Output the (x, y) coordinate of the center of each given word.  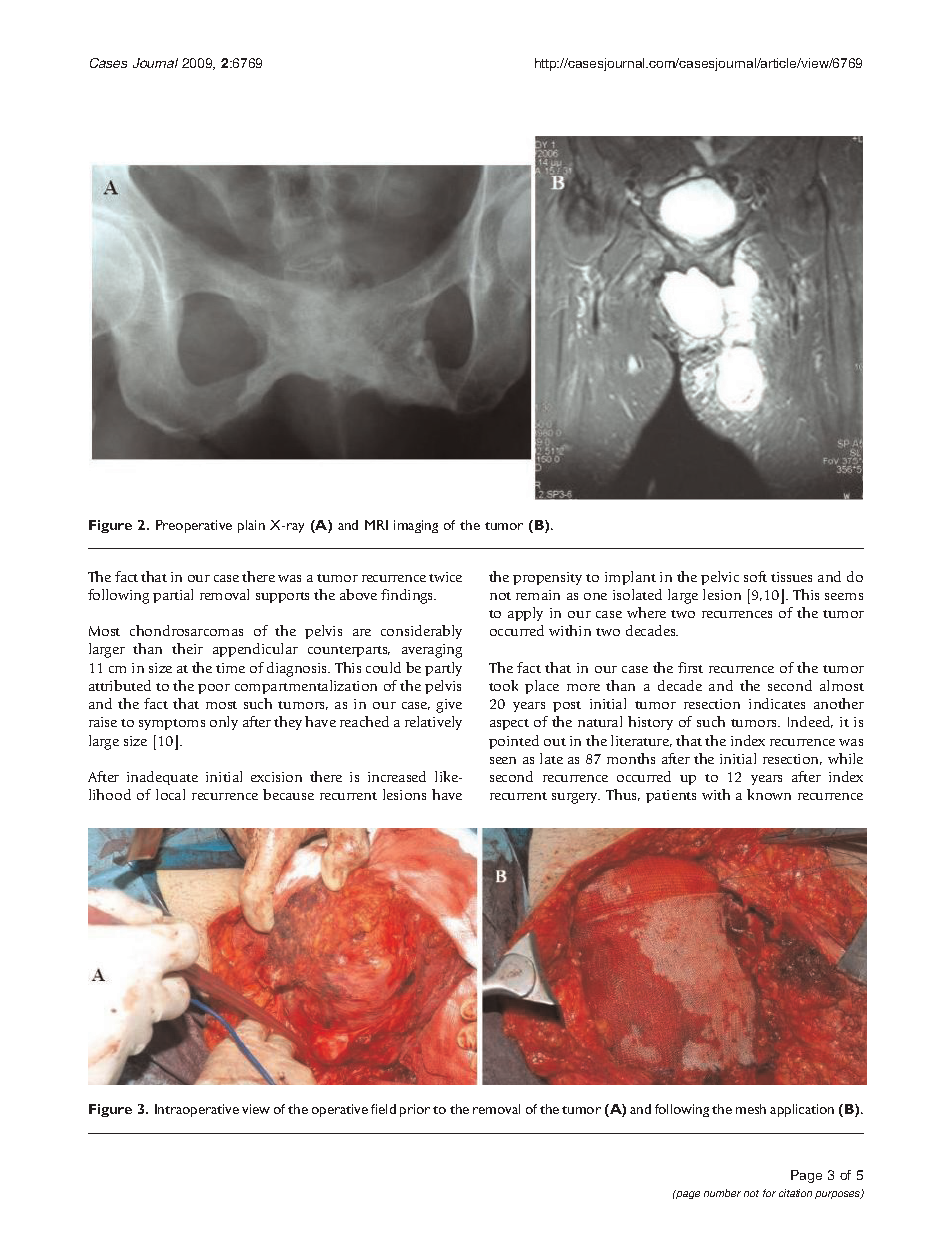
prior (415, 1110)
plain (251, 526)
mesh (751, 1109)
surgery (576, 798)
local (170, 794)
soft (755, 576)
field (383, 1109)
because (288, 794)
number (722, 1193)
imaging (416, 526)
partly (443, 669)
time (230, 668)
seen (503, 760)
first (690, 667)
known (769, 794)
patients (671, 796)
